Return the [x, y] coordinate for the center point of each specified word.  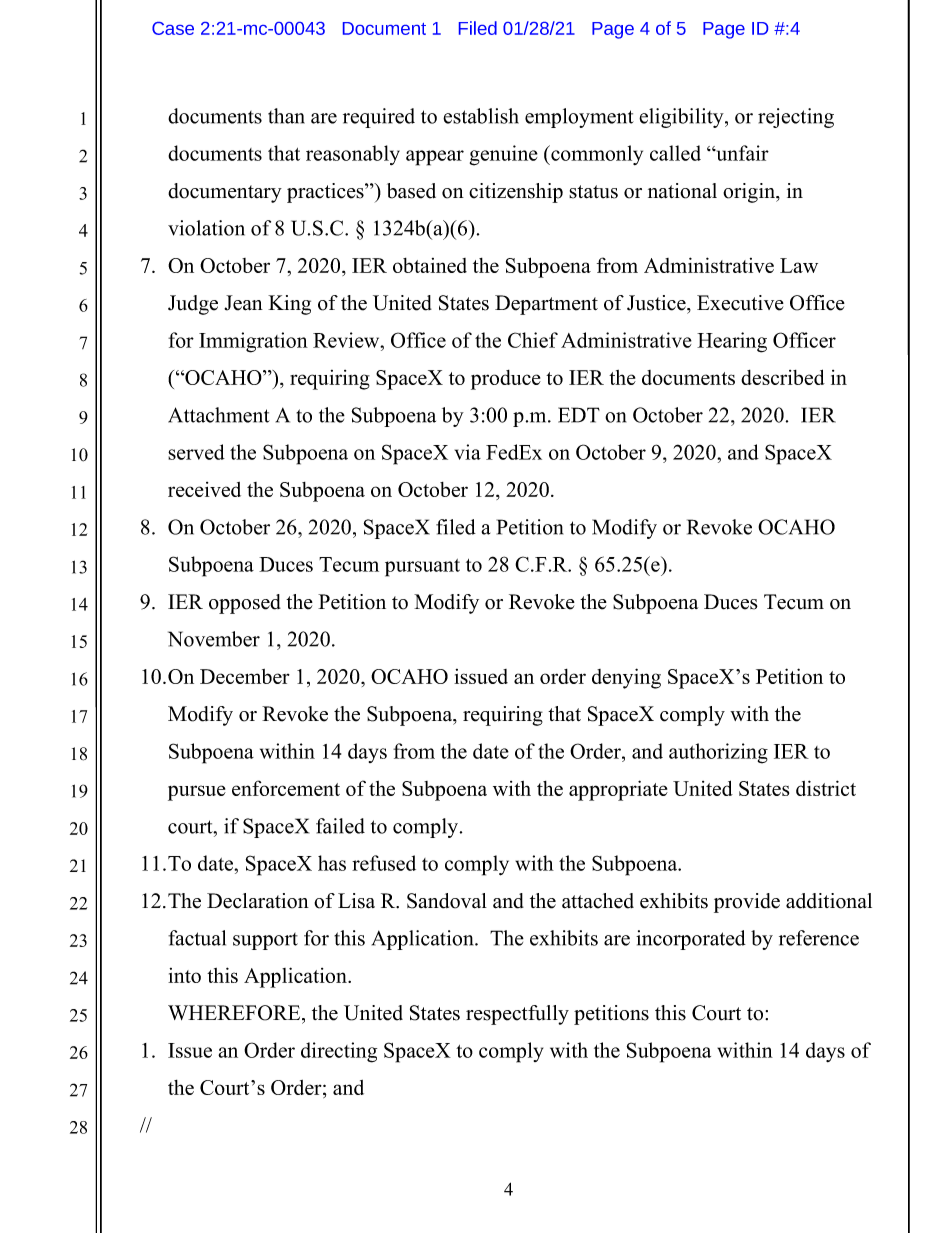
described [783, 377]
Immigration [253, 342]
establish [481, 116]
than [286, 116]
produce [506, 380]
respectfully [517, 1015]
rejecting [796, 118]
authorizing [718, 753]
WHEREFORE [235, 1013]
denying [626, 678]
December [245, 676]
